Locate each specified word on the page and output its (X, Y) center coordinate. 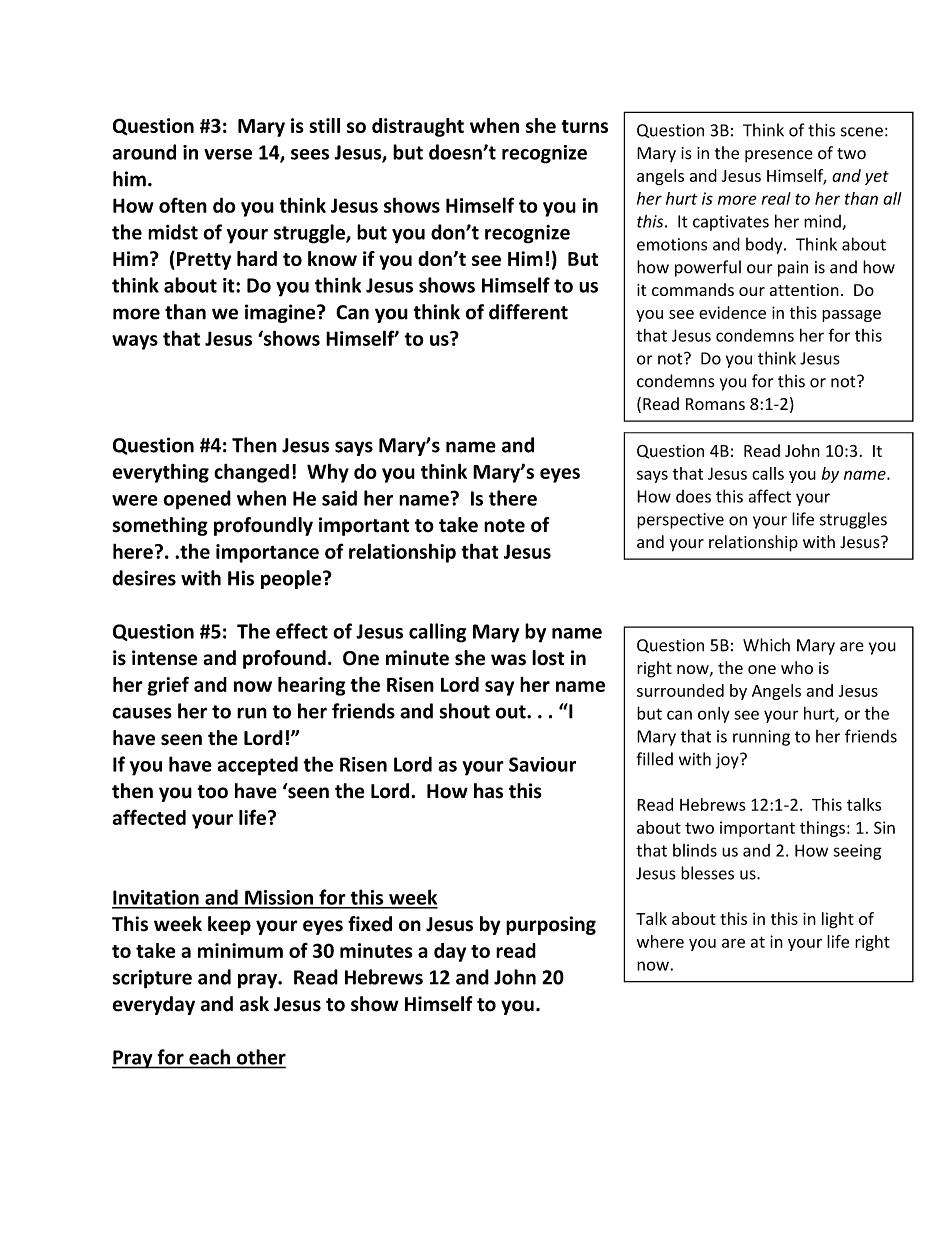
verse (228, 154)
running (761, 738)
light (838, 920)
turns (584, 126)
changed (251, 473)
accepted (257, 766)
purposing (551, 925)
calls (768, 473)
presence (779, 156)
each (209, 1057)
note (504, 526)
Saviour (542, 764)
